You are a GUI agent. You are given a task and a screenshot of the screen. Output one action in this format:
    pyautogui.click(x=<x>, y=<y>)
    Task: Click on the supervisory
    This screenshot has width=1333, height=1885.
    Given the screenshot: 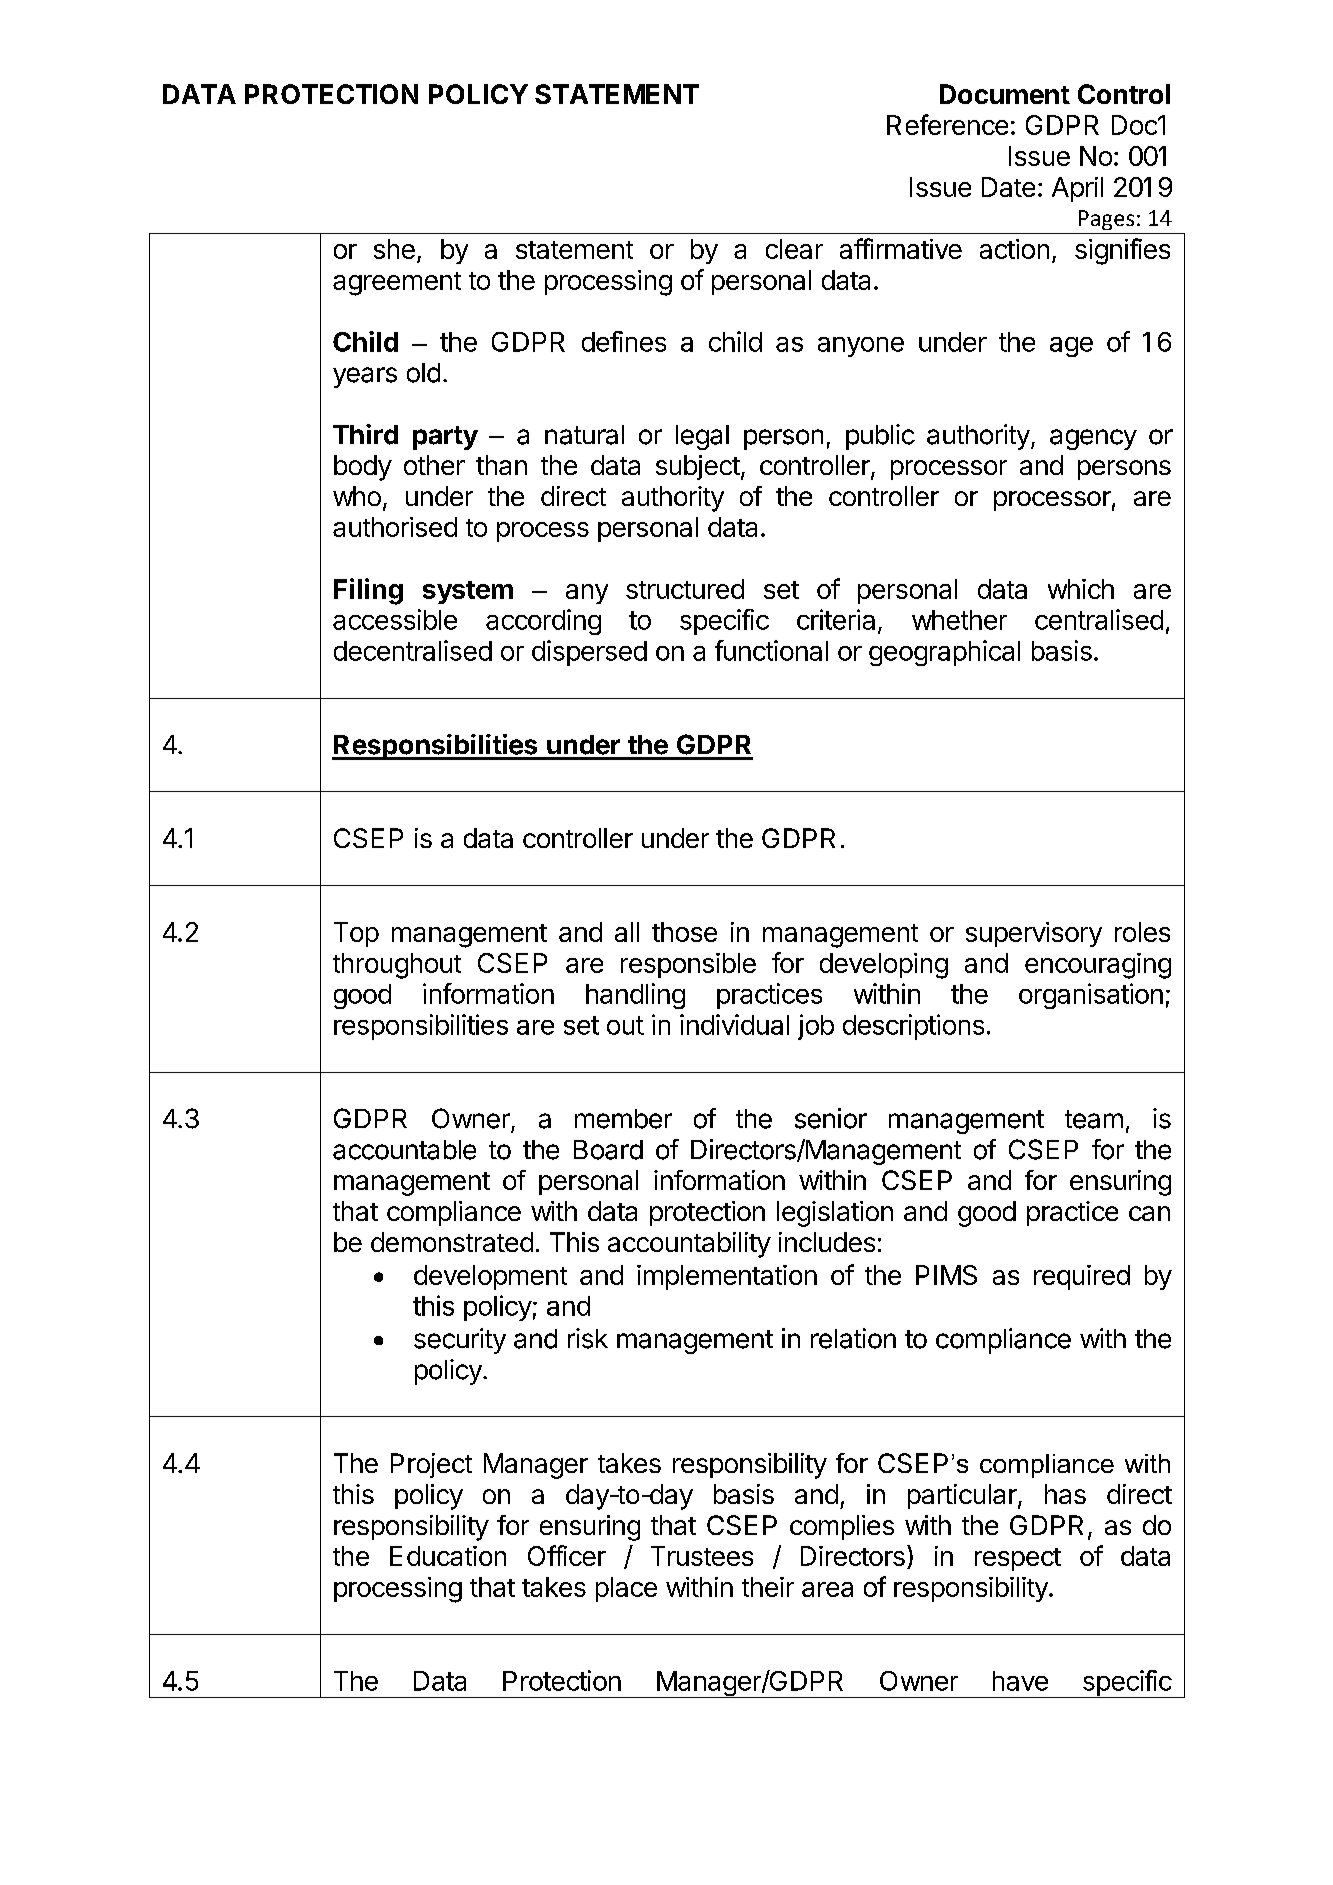 What is the action you would take?
    pyautogui.click(x=1034, y=934)
